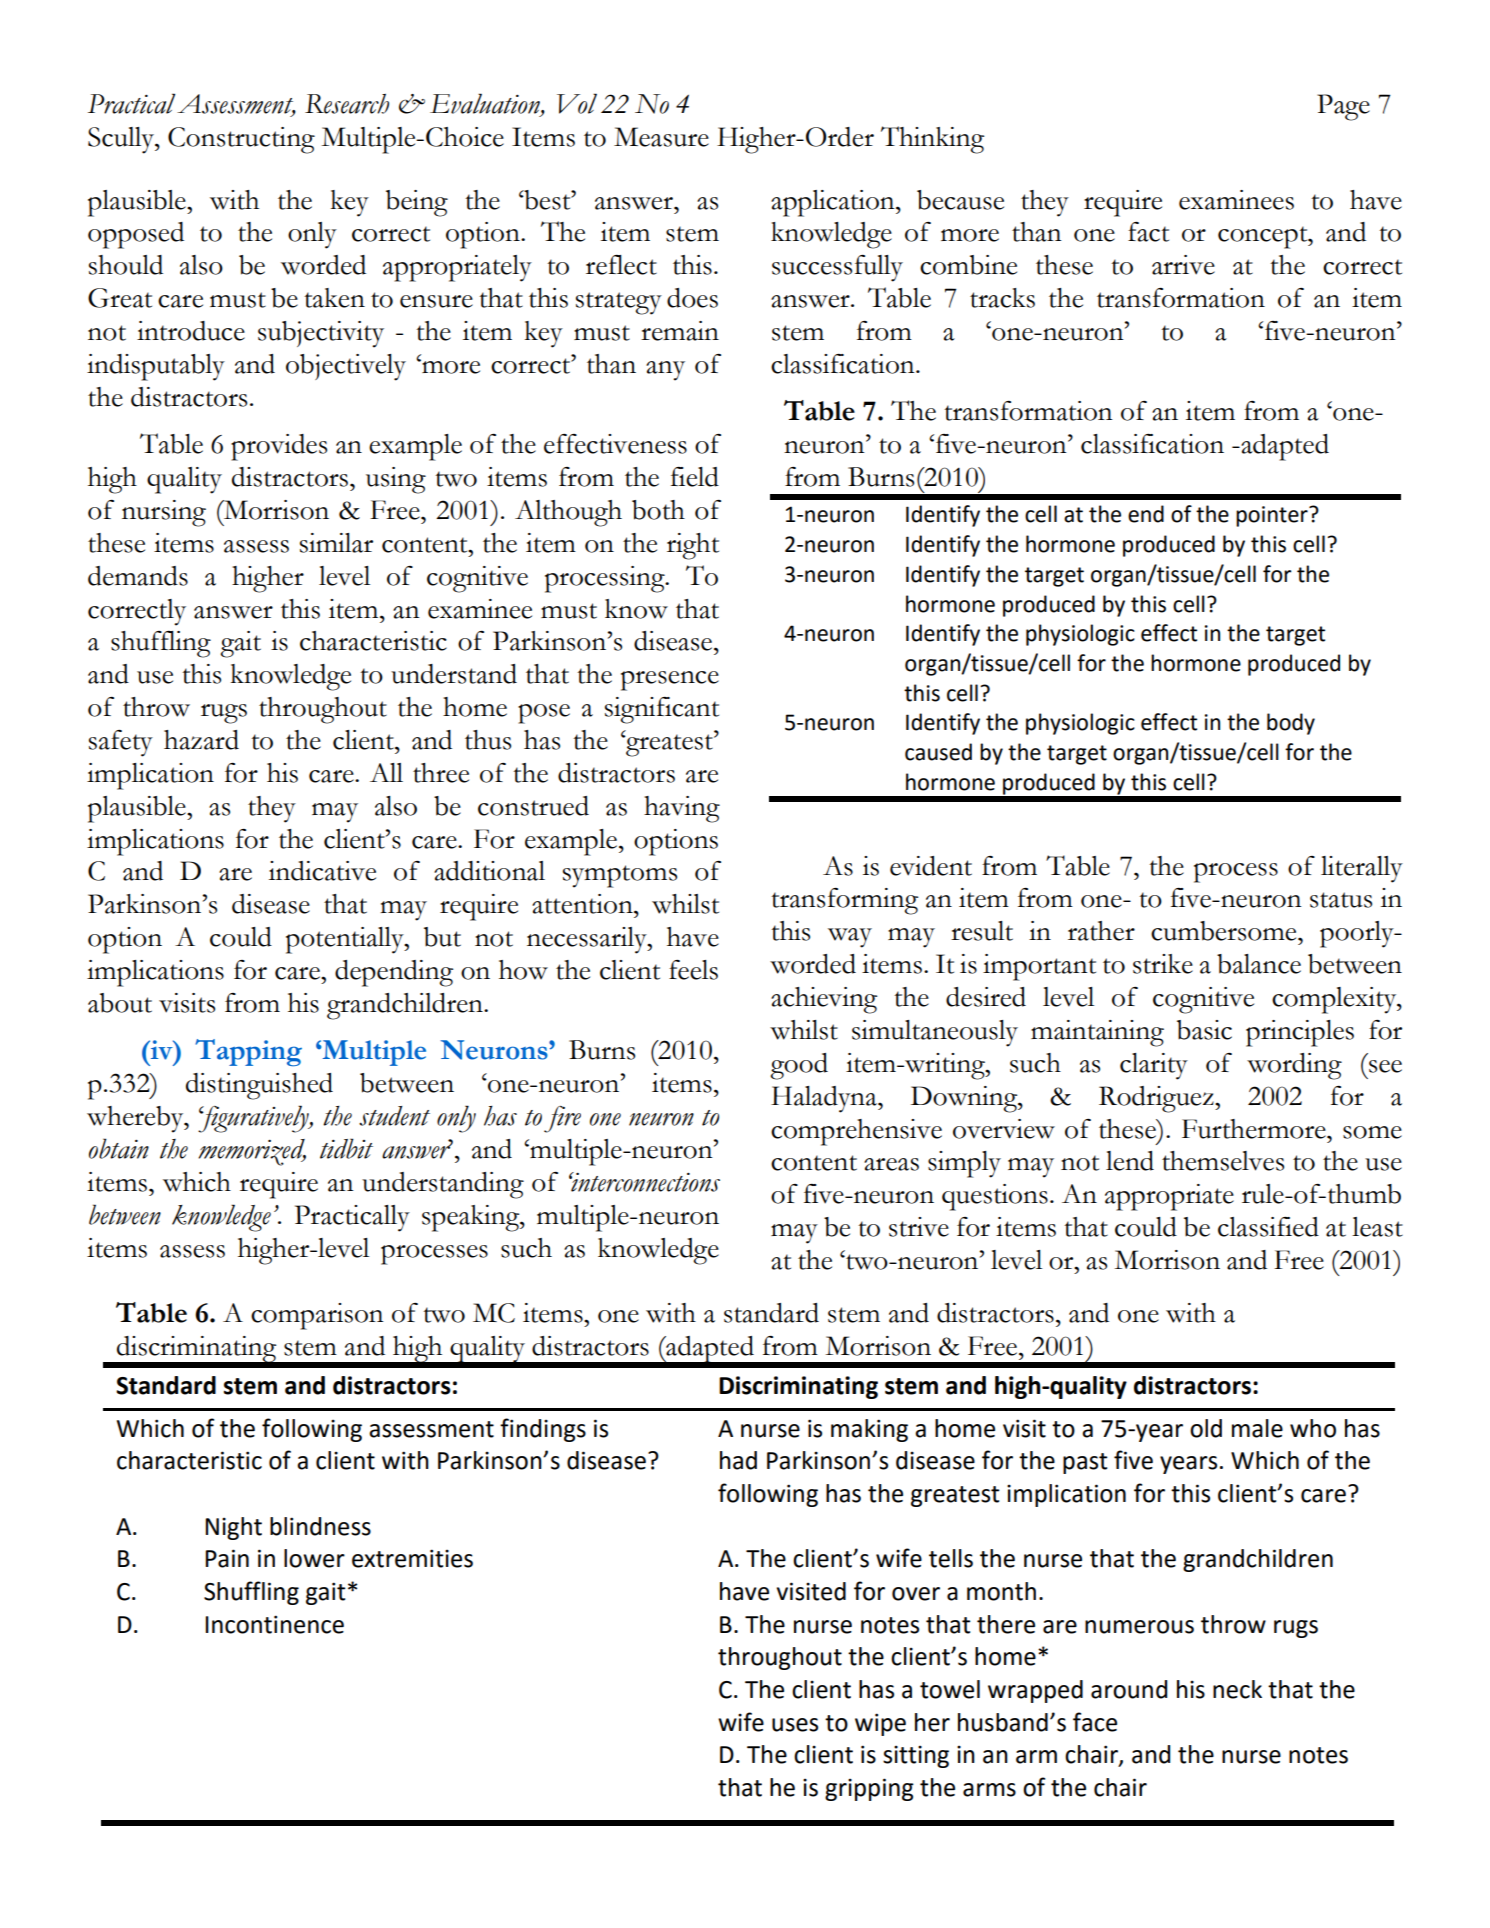 The height and width of the screenshot is (1928, 1490). Describe the element at coordinates (252, 1152) in the screenshot. I see `memorized` at that location.
